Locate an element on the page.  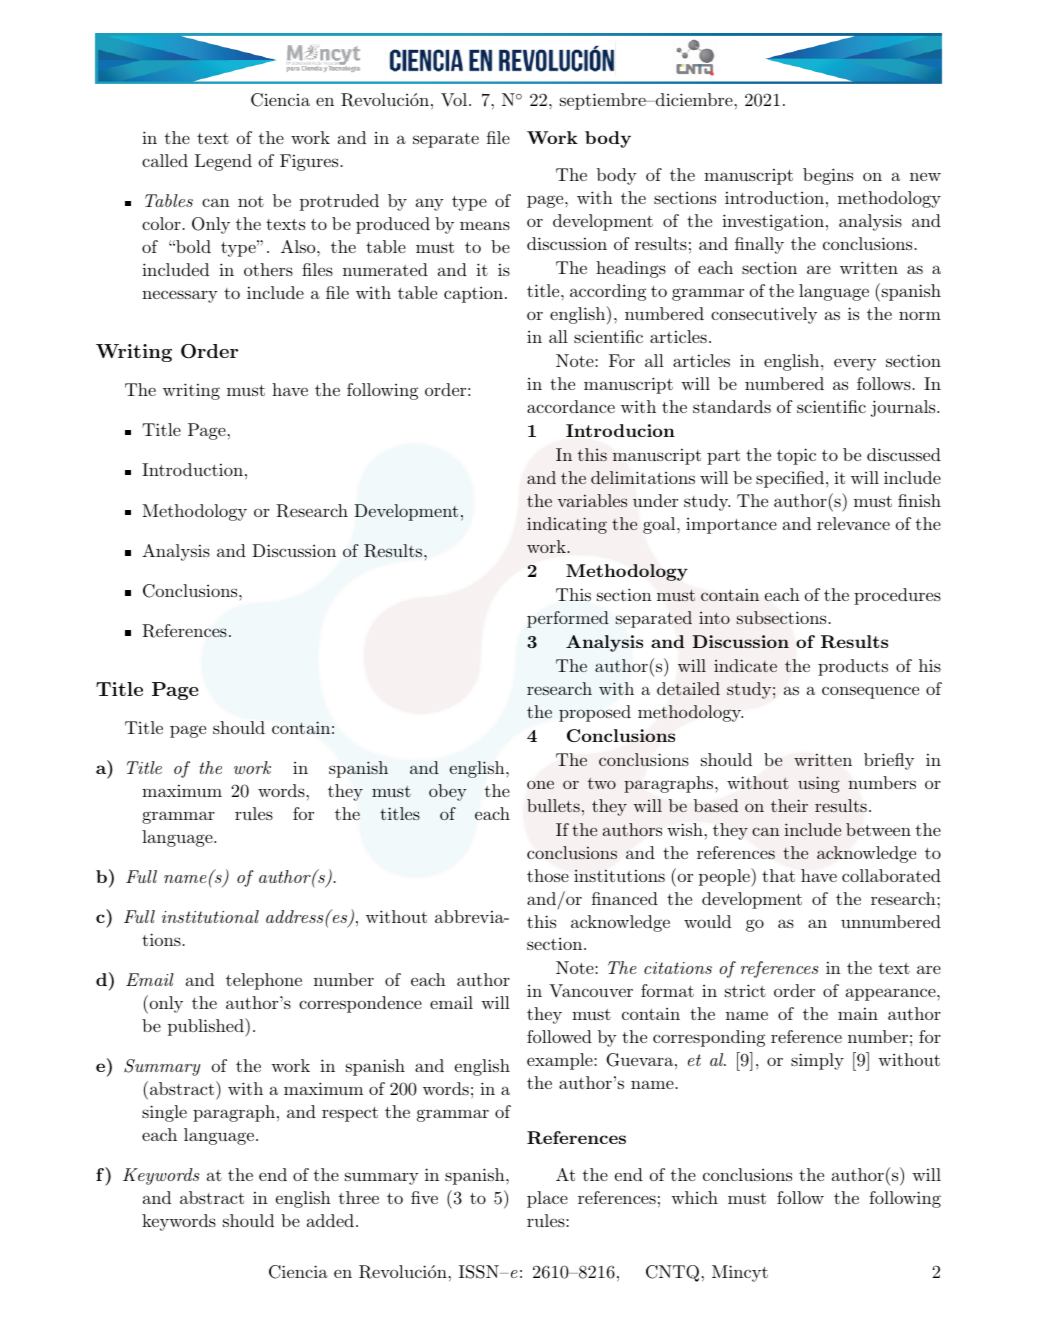
using is located at coordinates (819, 784).
